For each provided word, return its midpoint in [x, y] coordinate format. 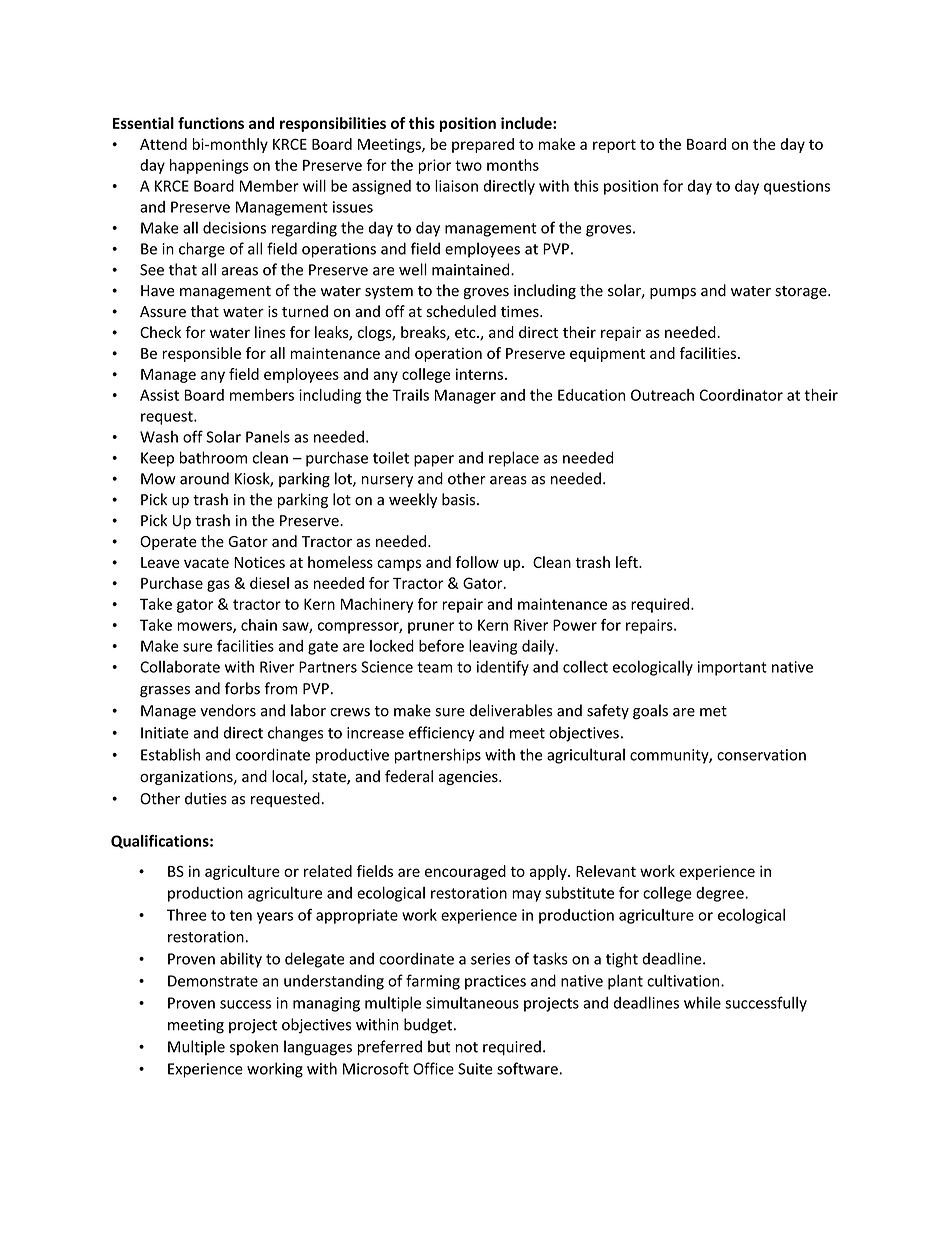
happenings [209, 166]
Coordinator [741, 395]
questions [797, 187]
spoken [254, 1048]
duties [206, 798]
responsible [201, 354]
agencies [469, 778]
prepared [483, 145]
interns [479, 374]
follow [477, 562]
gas [218, 586]
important [732, 668]
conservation [761, 755]
